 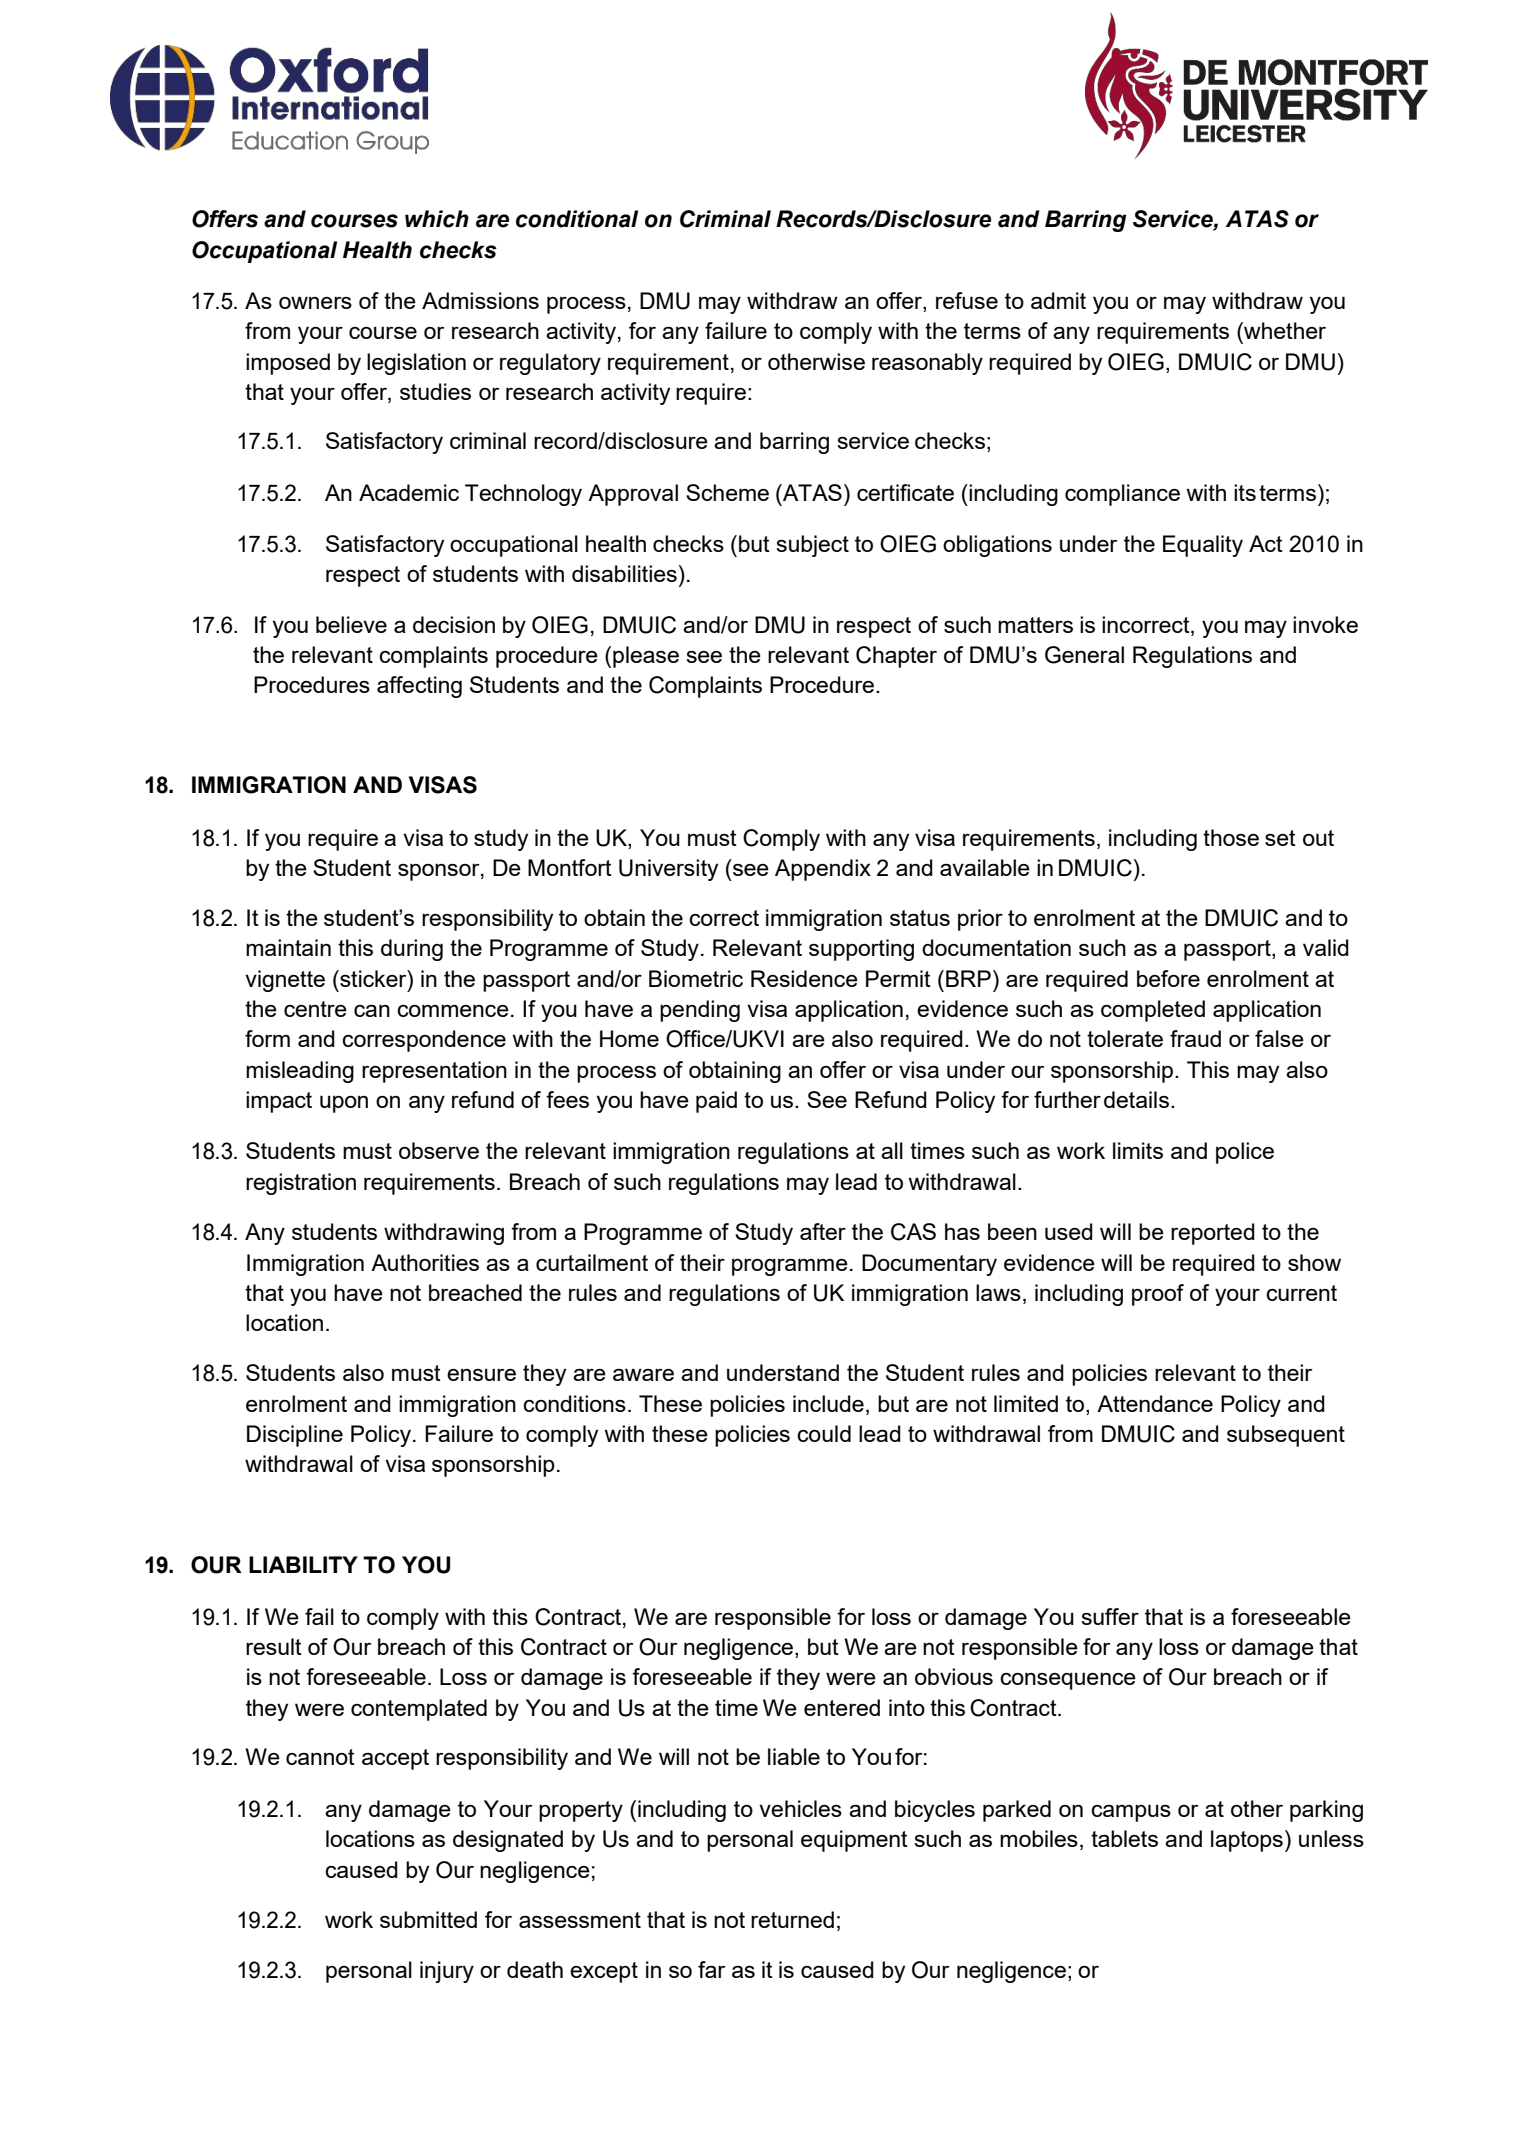 I want to click on submitted, so click(x=428, y=1919).
